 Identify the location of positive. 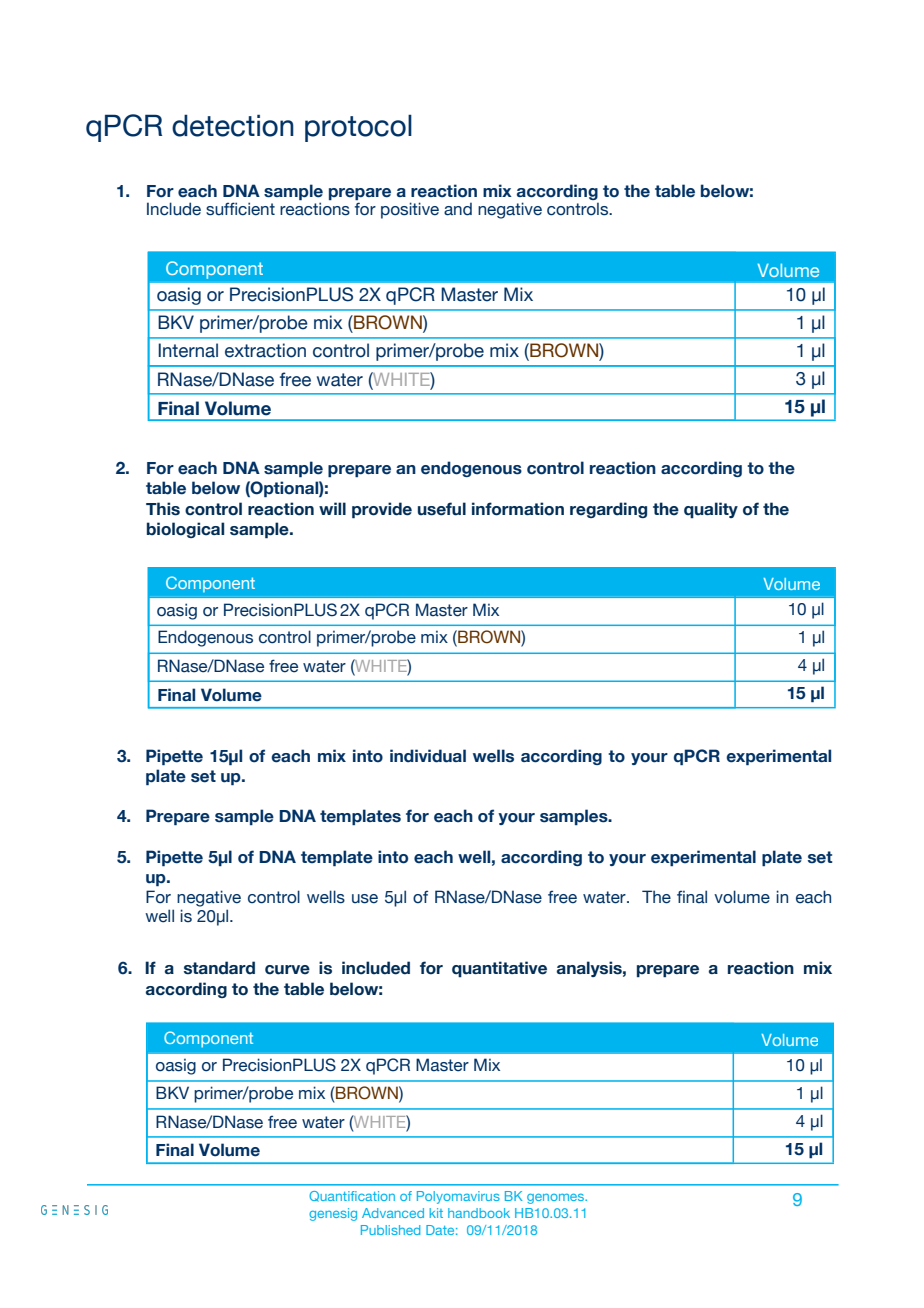
(410, 210).
